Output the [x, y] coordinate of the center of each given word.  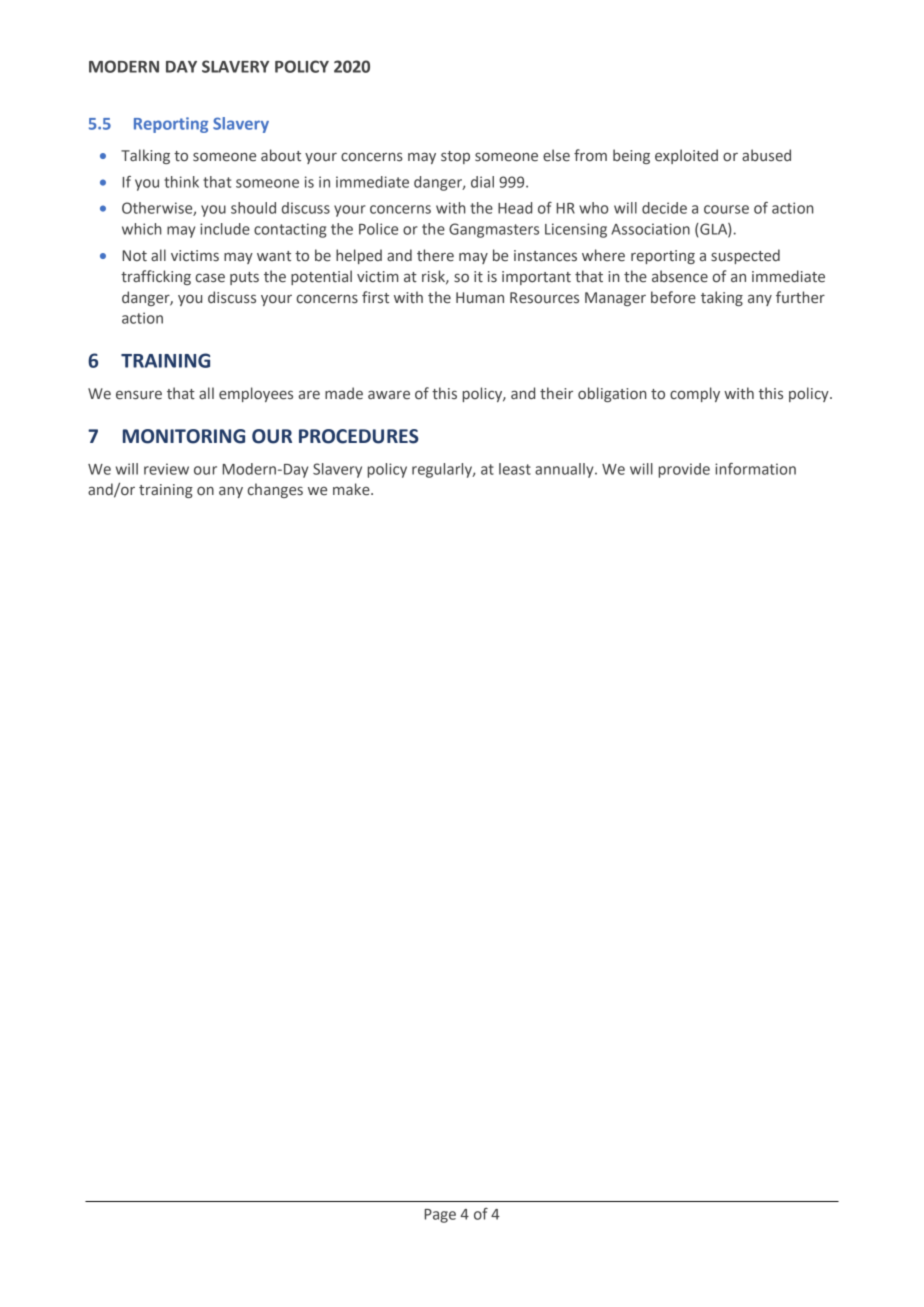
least [515, 469]
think [181, 182]
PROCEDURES [359, 436]
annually [565, 470]
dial [482, 182]
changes [275, 490]
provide [684, 470]
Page [440, 1216]
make [352, 489]
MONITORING [184, 436]
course [726, 209]
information [755, 469]
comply [695, 394]
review [166, 469]
